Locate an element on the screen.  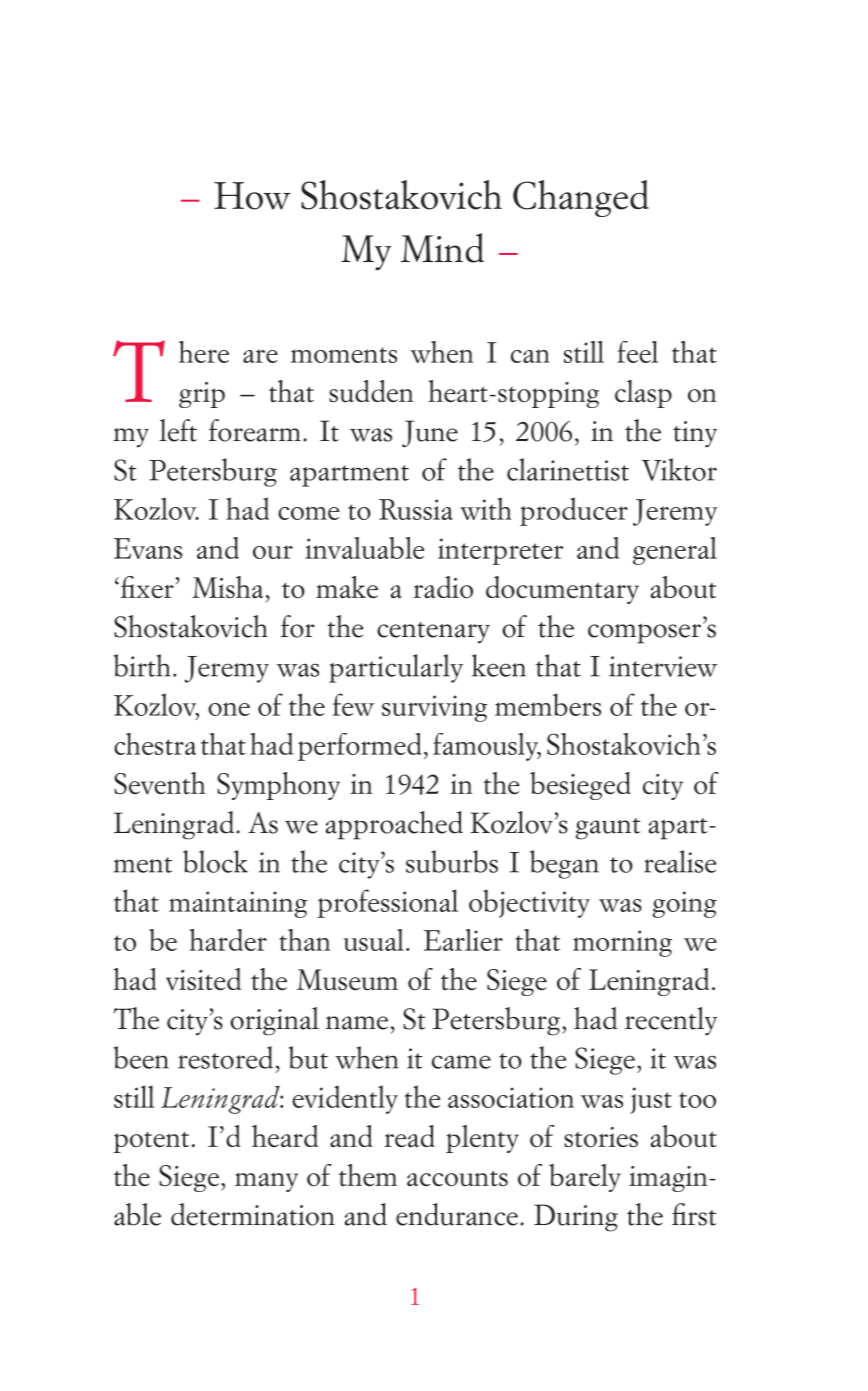
How is located at coordinates (252, 196).
